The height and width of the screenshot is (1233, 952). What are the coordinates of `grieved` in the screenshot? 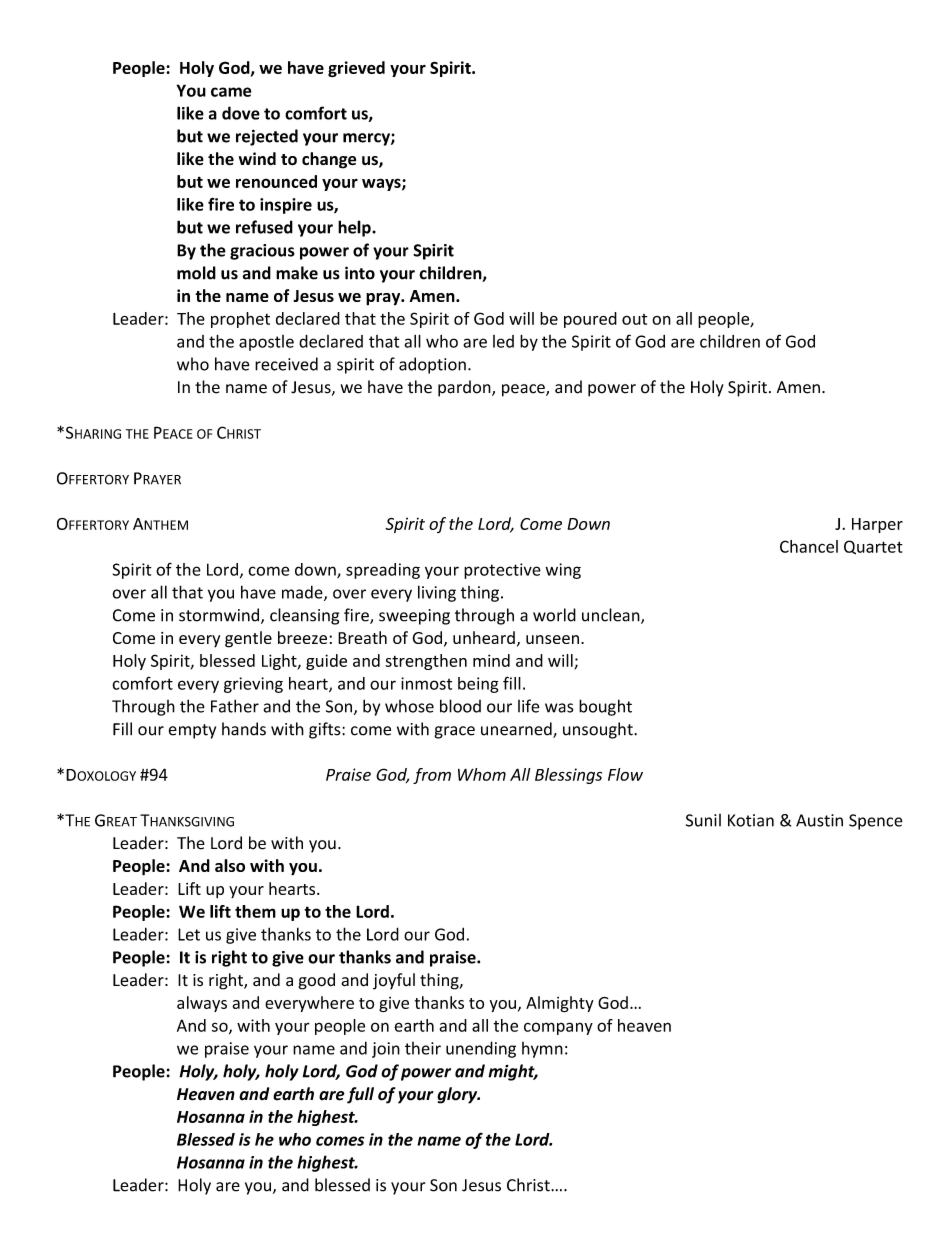 It's located at (356, 69).
